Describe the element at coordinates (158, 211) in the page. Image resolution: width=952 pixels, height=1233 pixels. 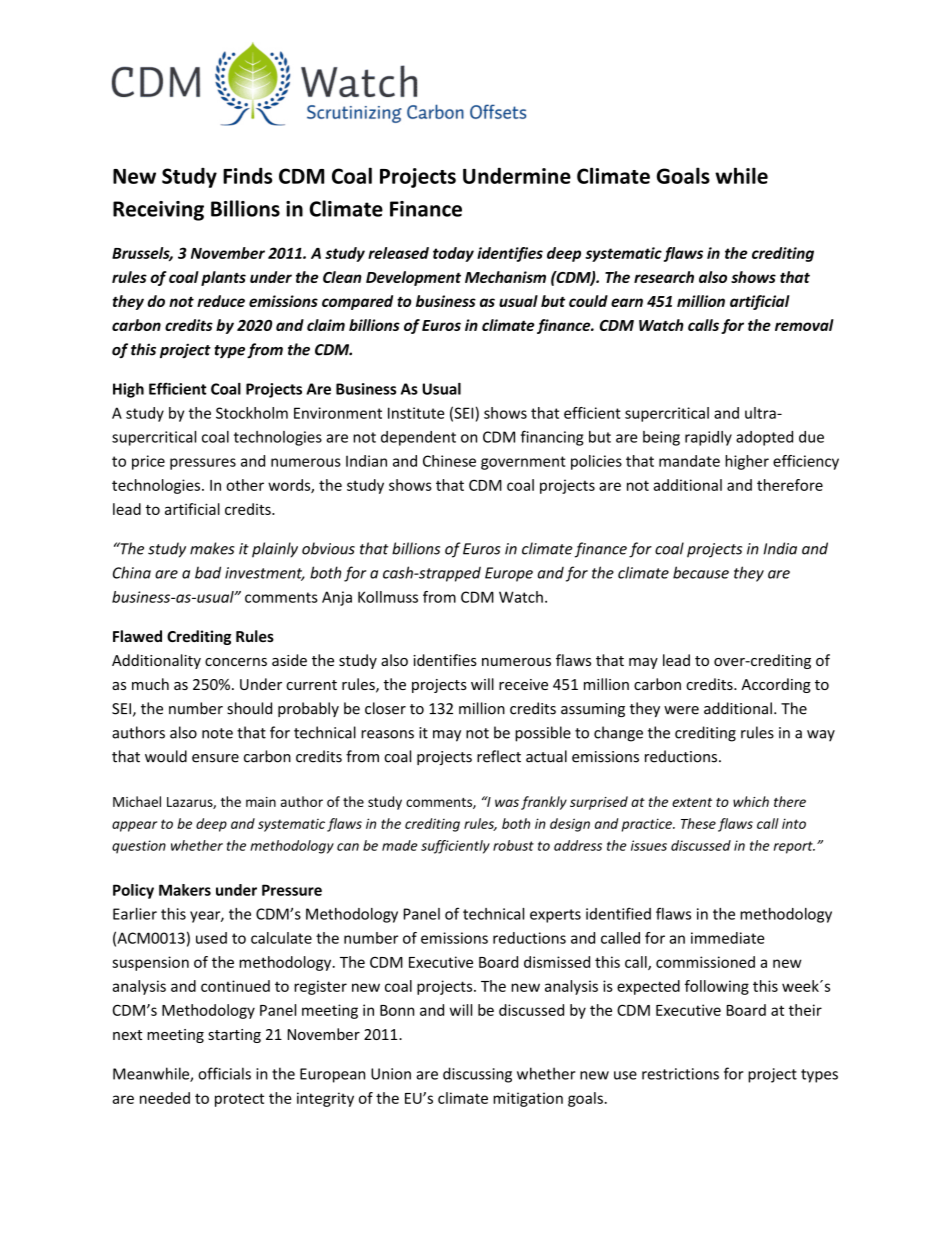
I see `Receiving` at that location.
